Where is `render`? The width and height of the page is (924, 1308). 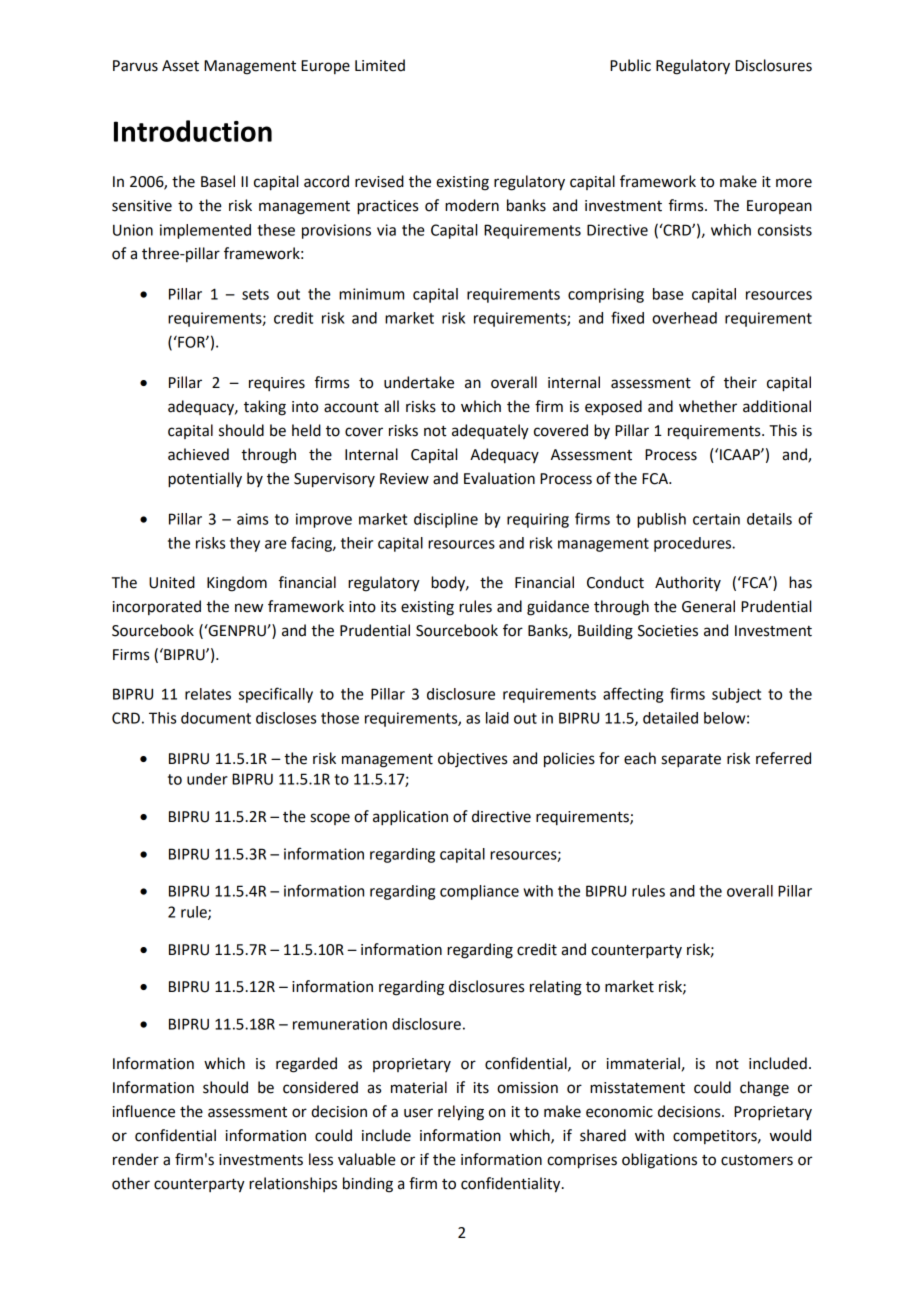 render is located at coordinates (136, 1159).
